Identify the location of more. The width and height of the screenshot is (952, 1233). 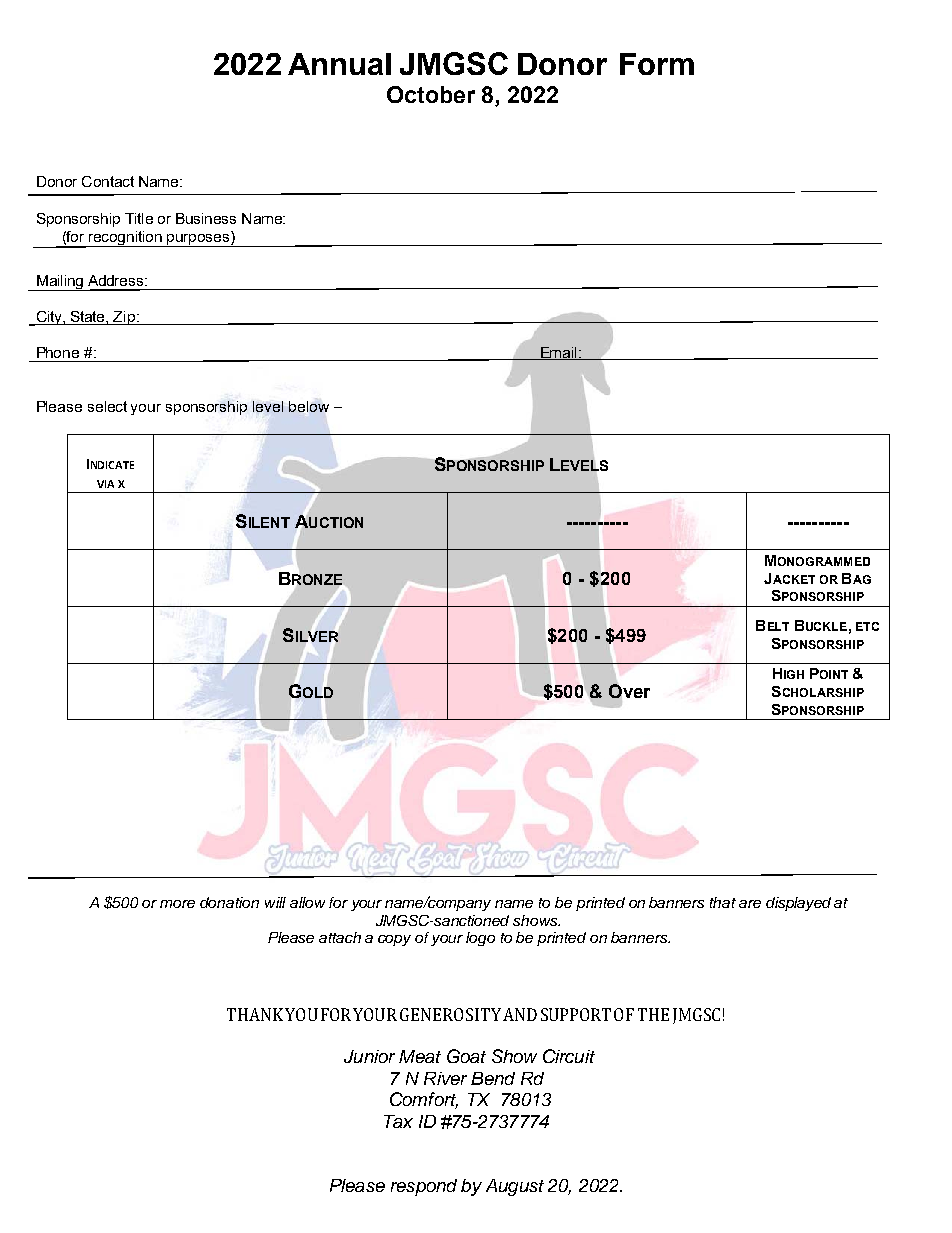
(177, 904).
